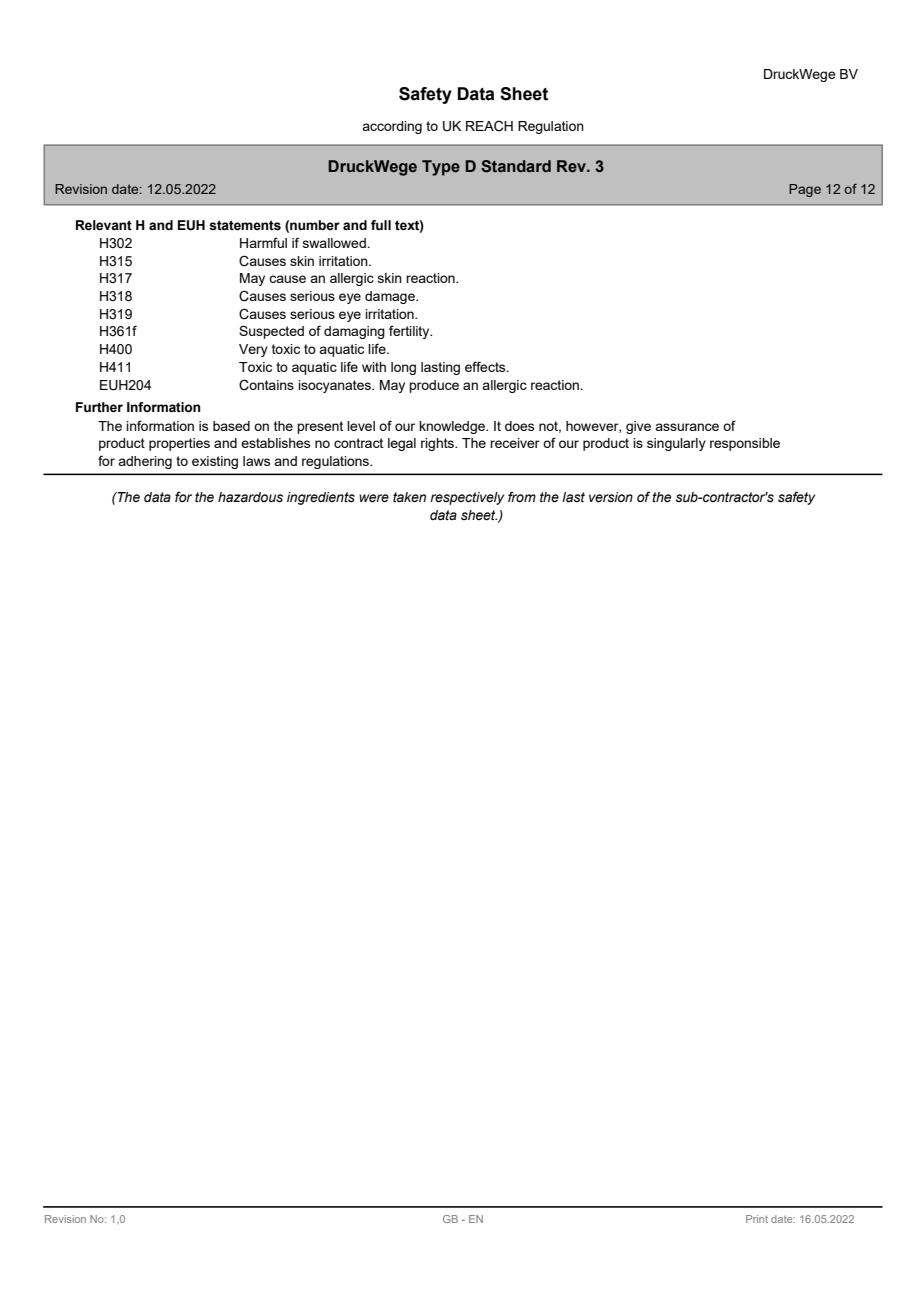 This screenshot has width=924, height=1307. I want to click on version, so click(611, 497).
